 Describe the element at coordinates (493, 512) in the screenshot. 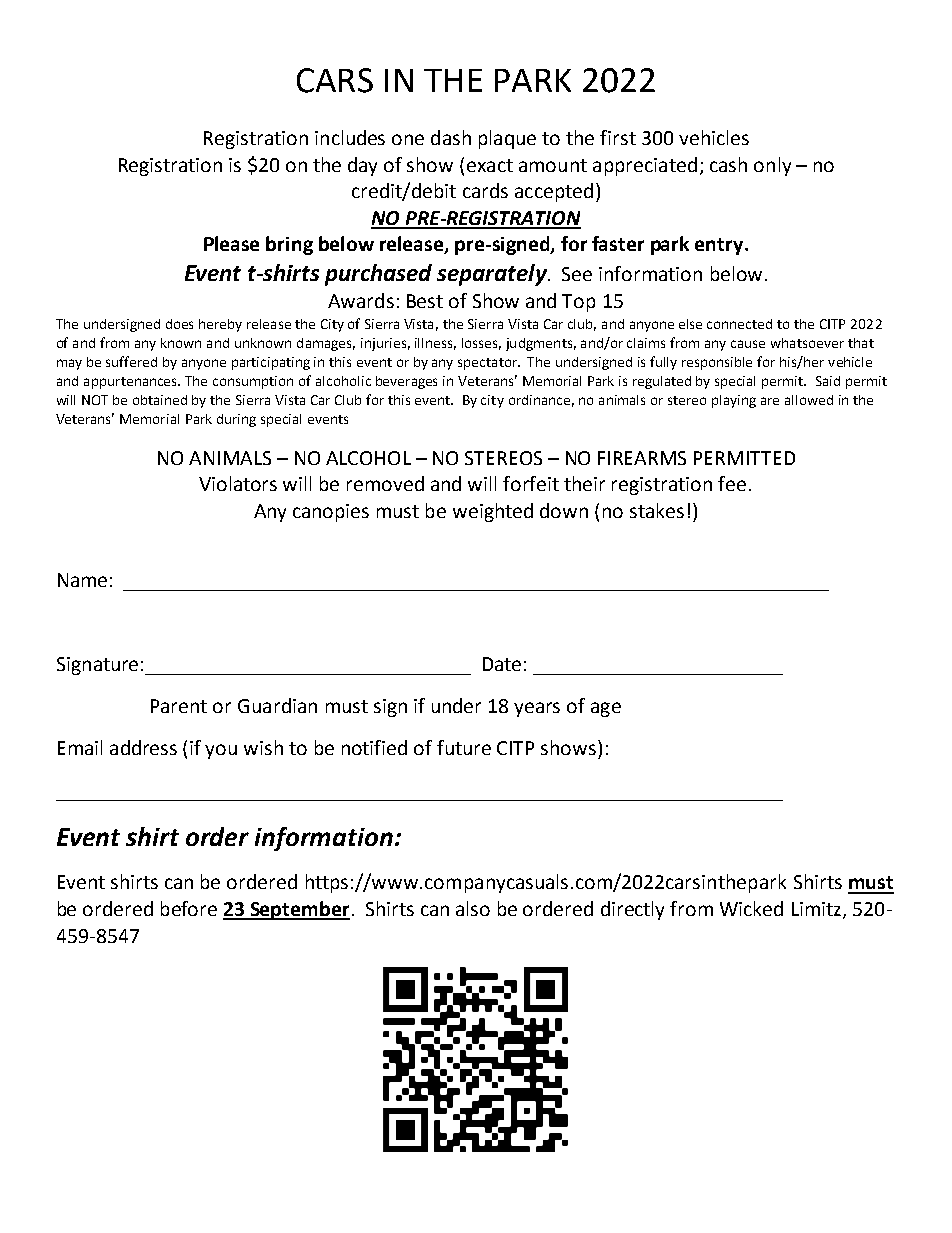

I see `weighted` at that location.
